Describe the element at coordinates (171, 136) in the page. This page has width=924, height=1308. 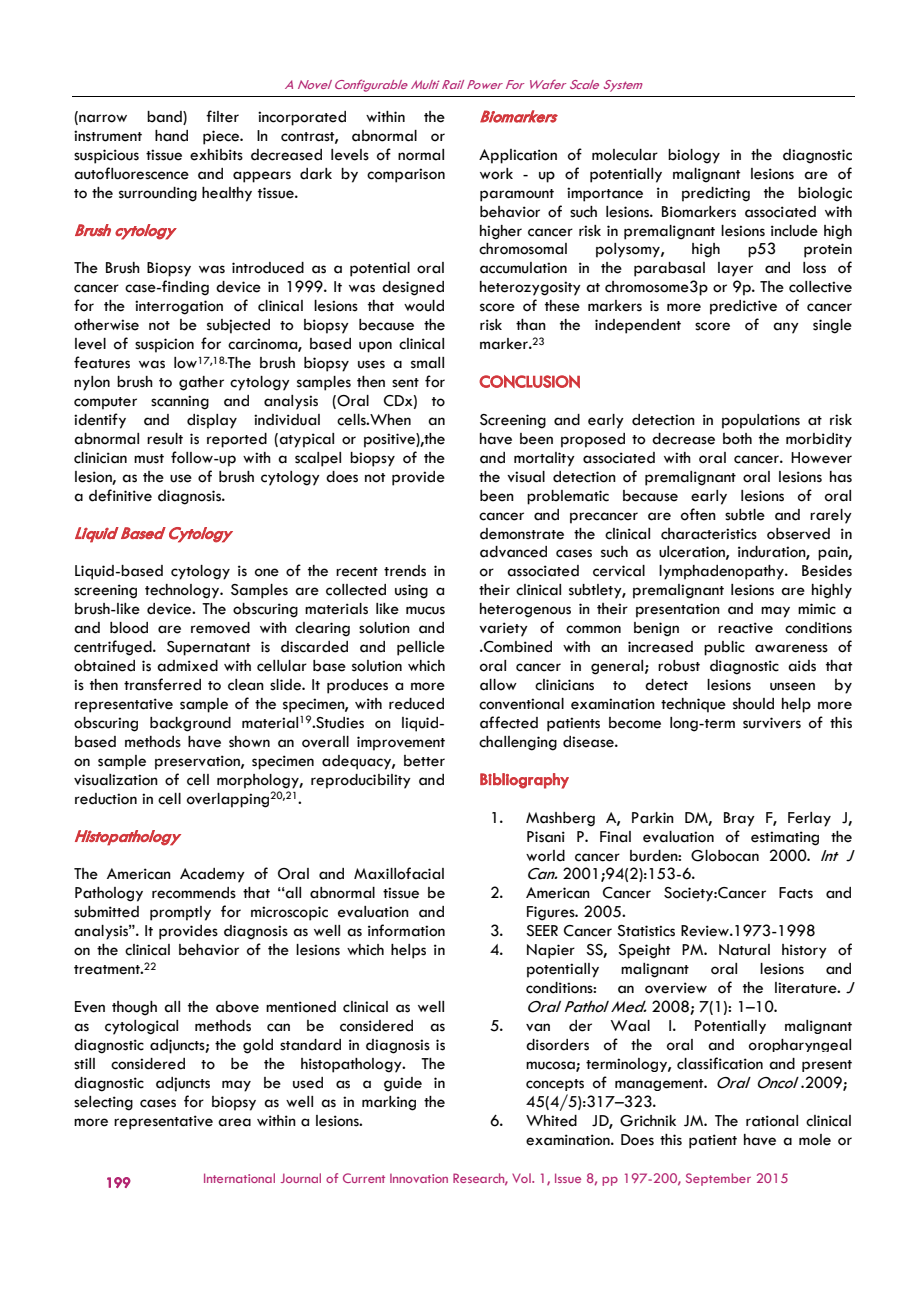
I see `hand` at that location.
